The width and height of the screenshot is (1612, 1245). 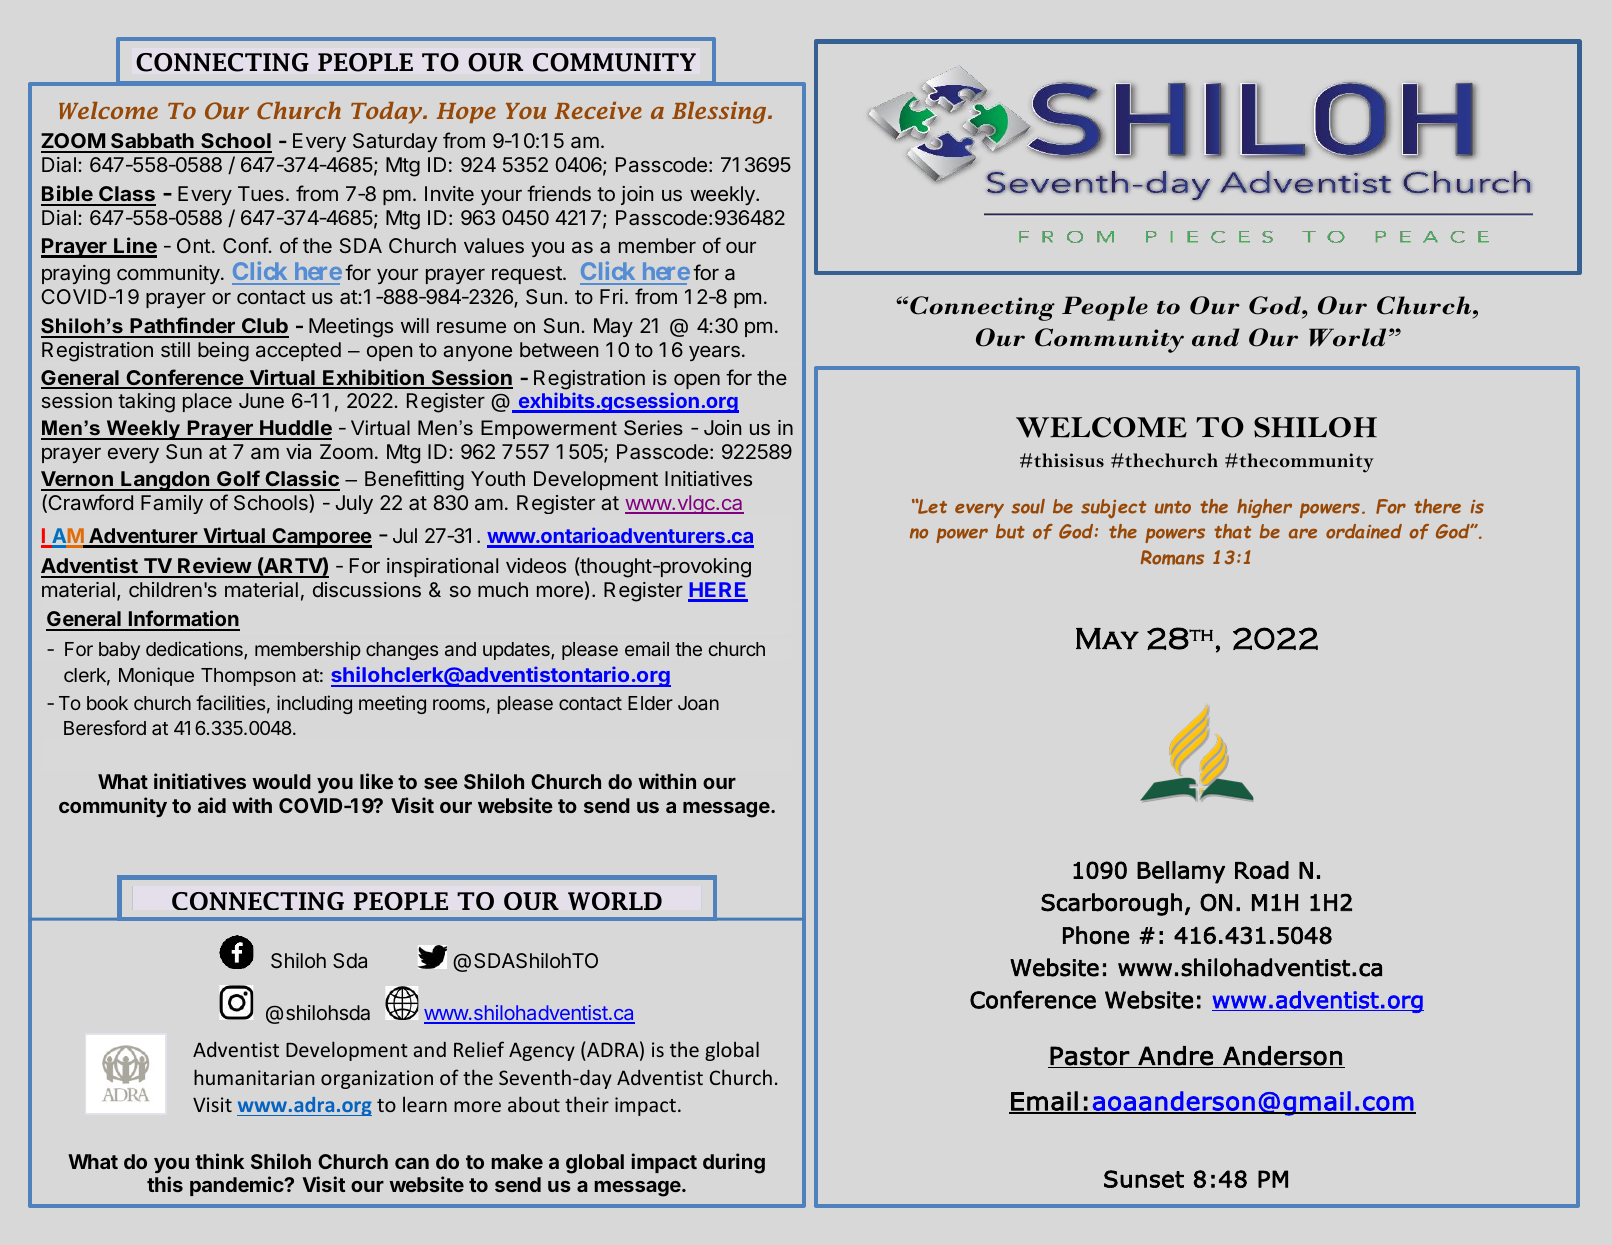 I want to click on Receive, so click(x=598, y=110).
